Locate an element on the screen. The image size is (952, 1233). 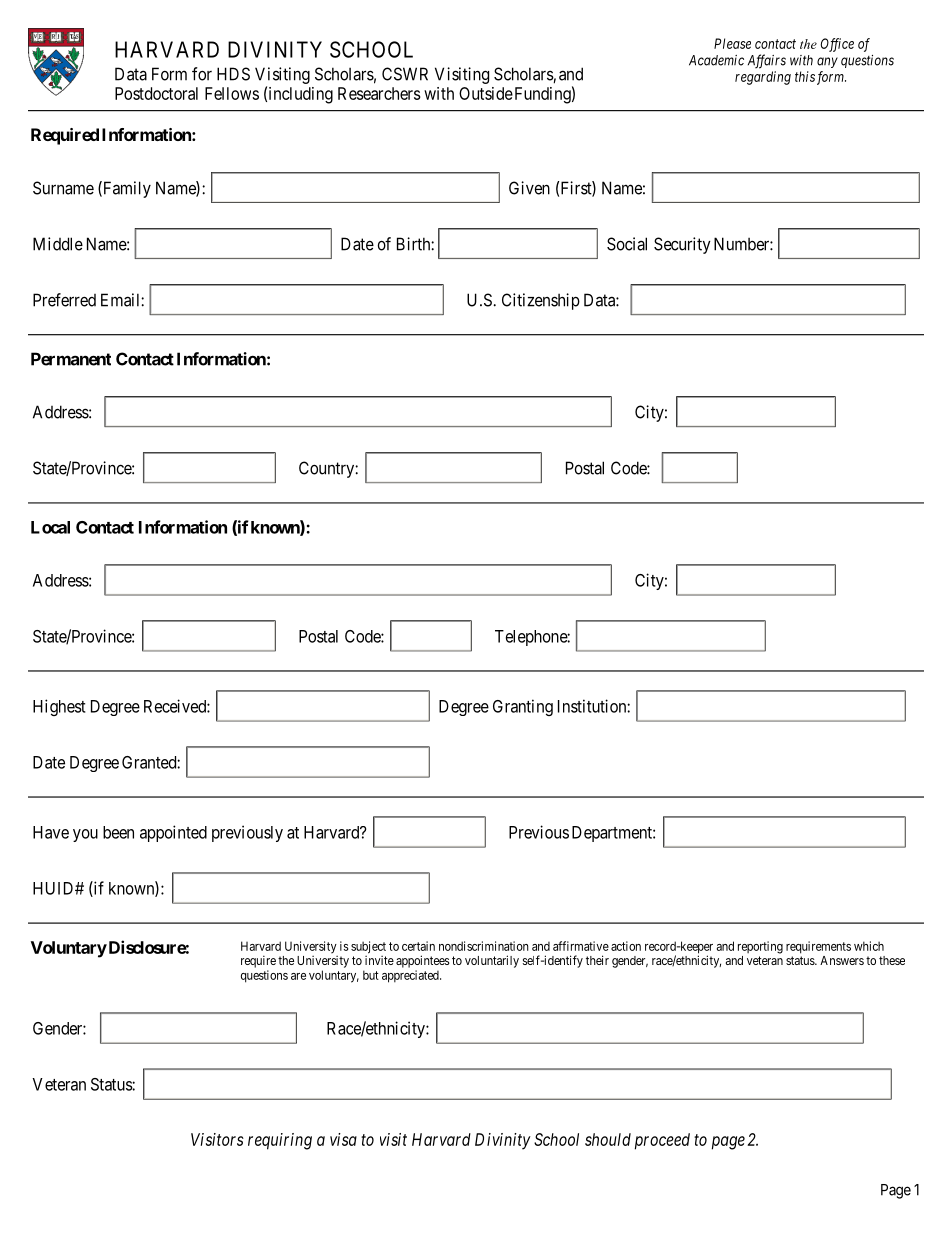
Outside is located at coordinates (486, 93).
